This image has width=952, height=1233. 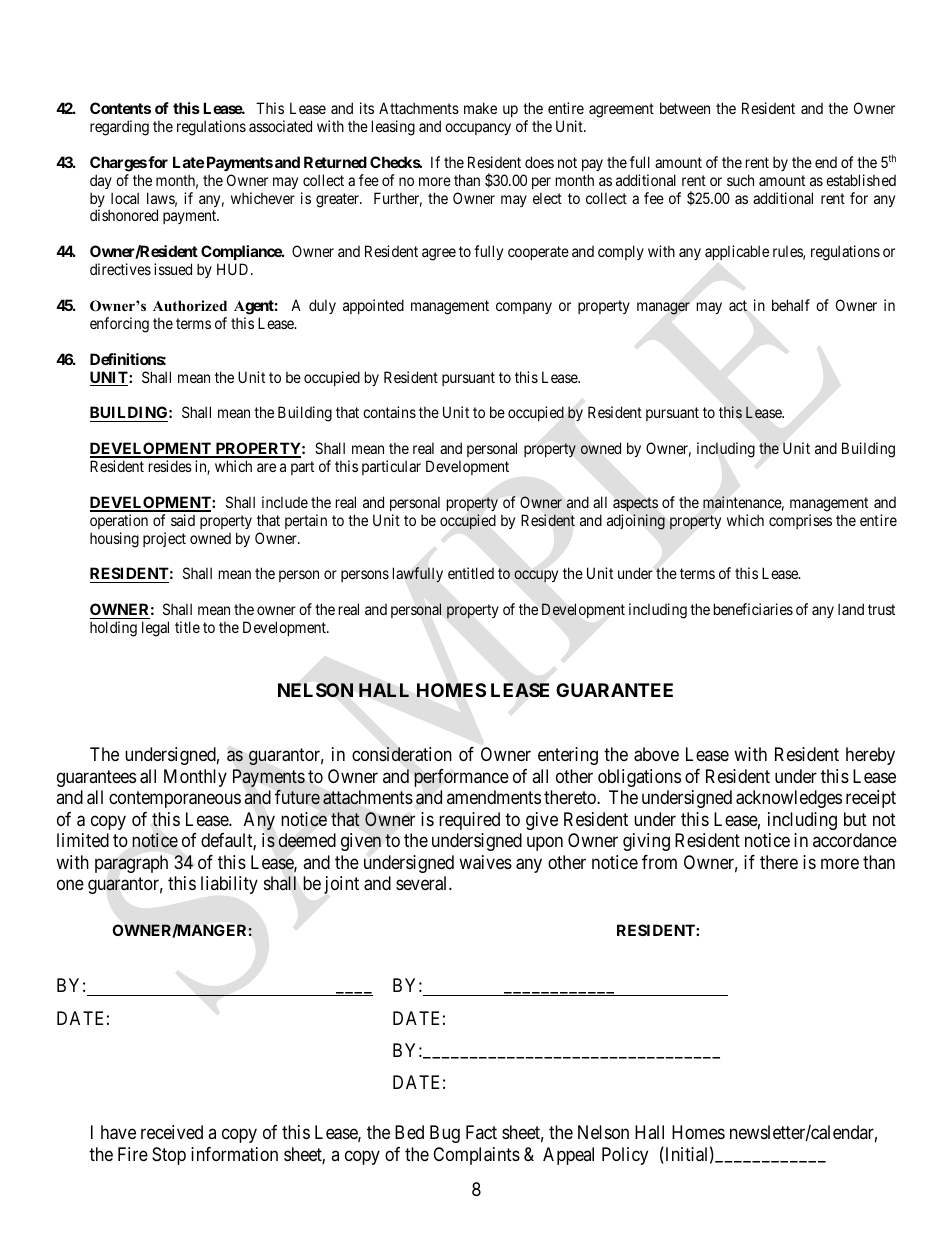 I want to click on occupancy, so click(x=478, y=129).
